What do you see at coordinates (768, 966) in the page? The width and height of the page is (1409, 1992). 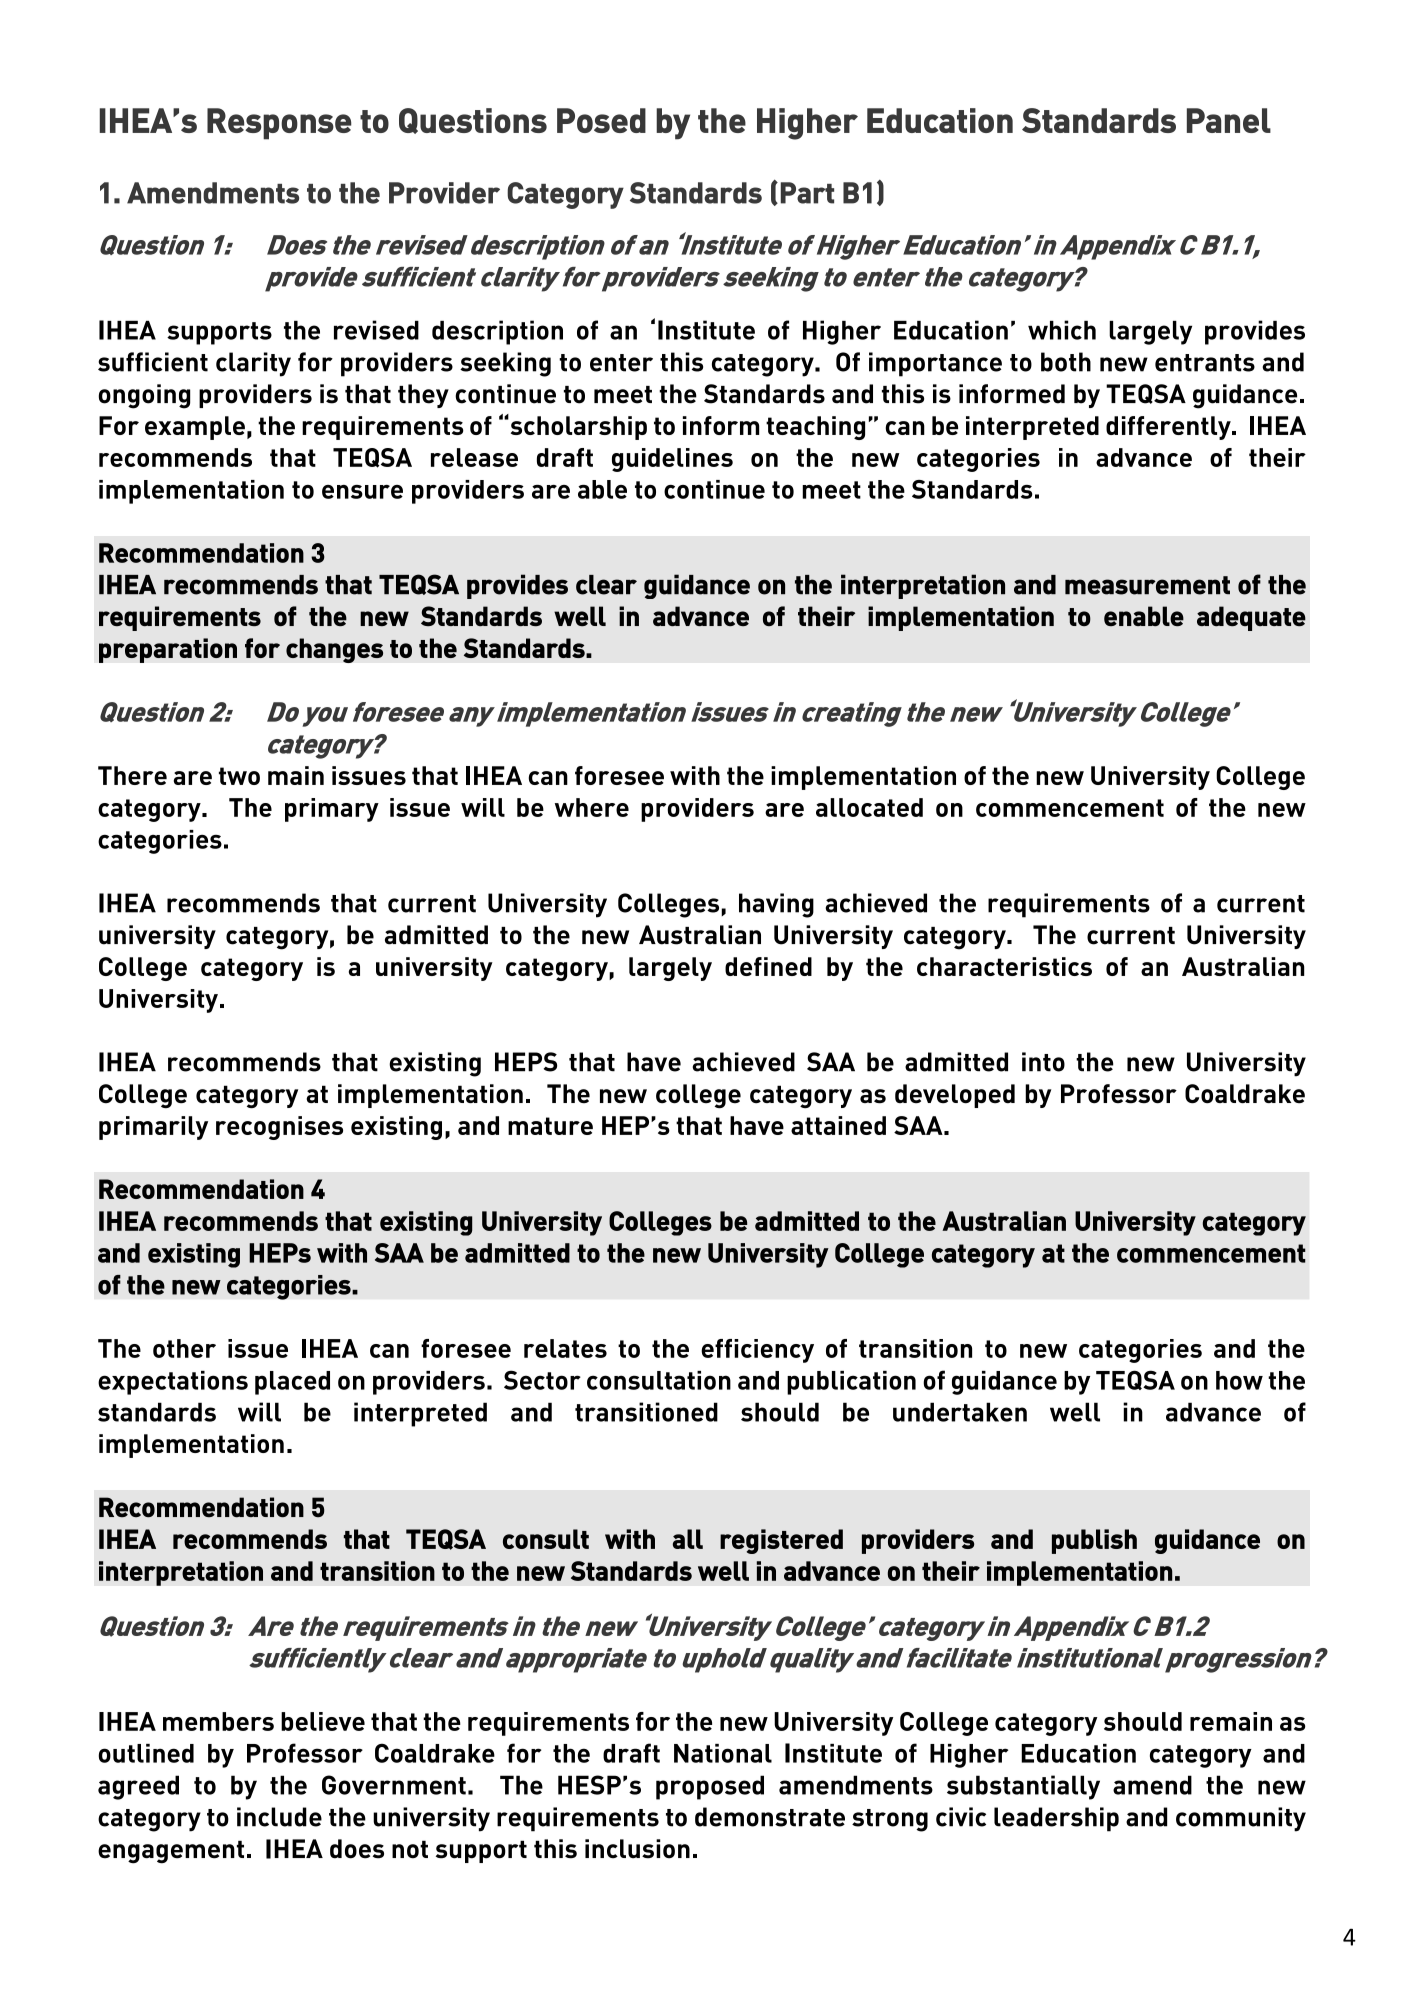 I see `defined` at bounding box center [768, 966].
